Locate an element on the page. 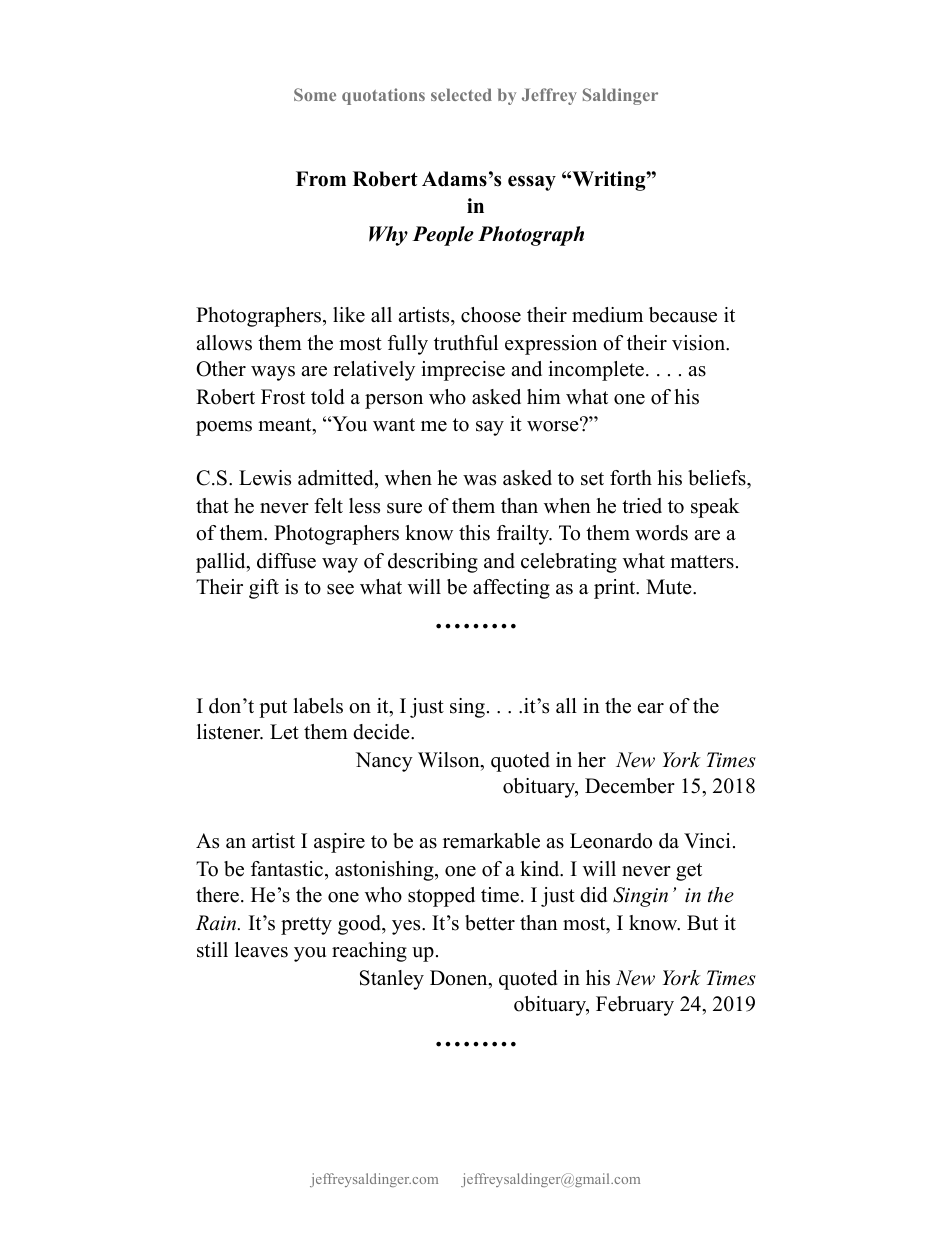 The width and height of the image is (952, 1233). leaves is located at coordinates (261, 950).
